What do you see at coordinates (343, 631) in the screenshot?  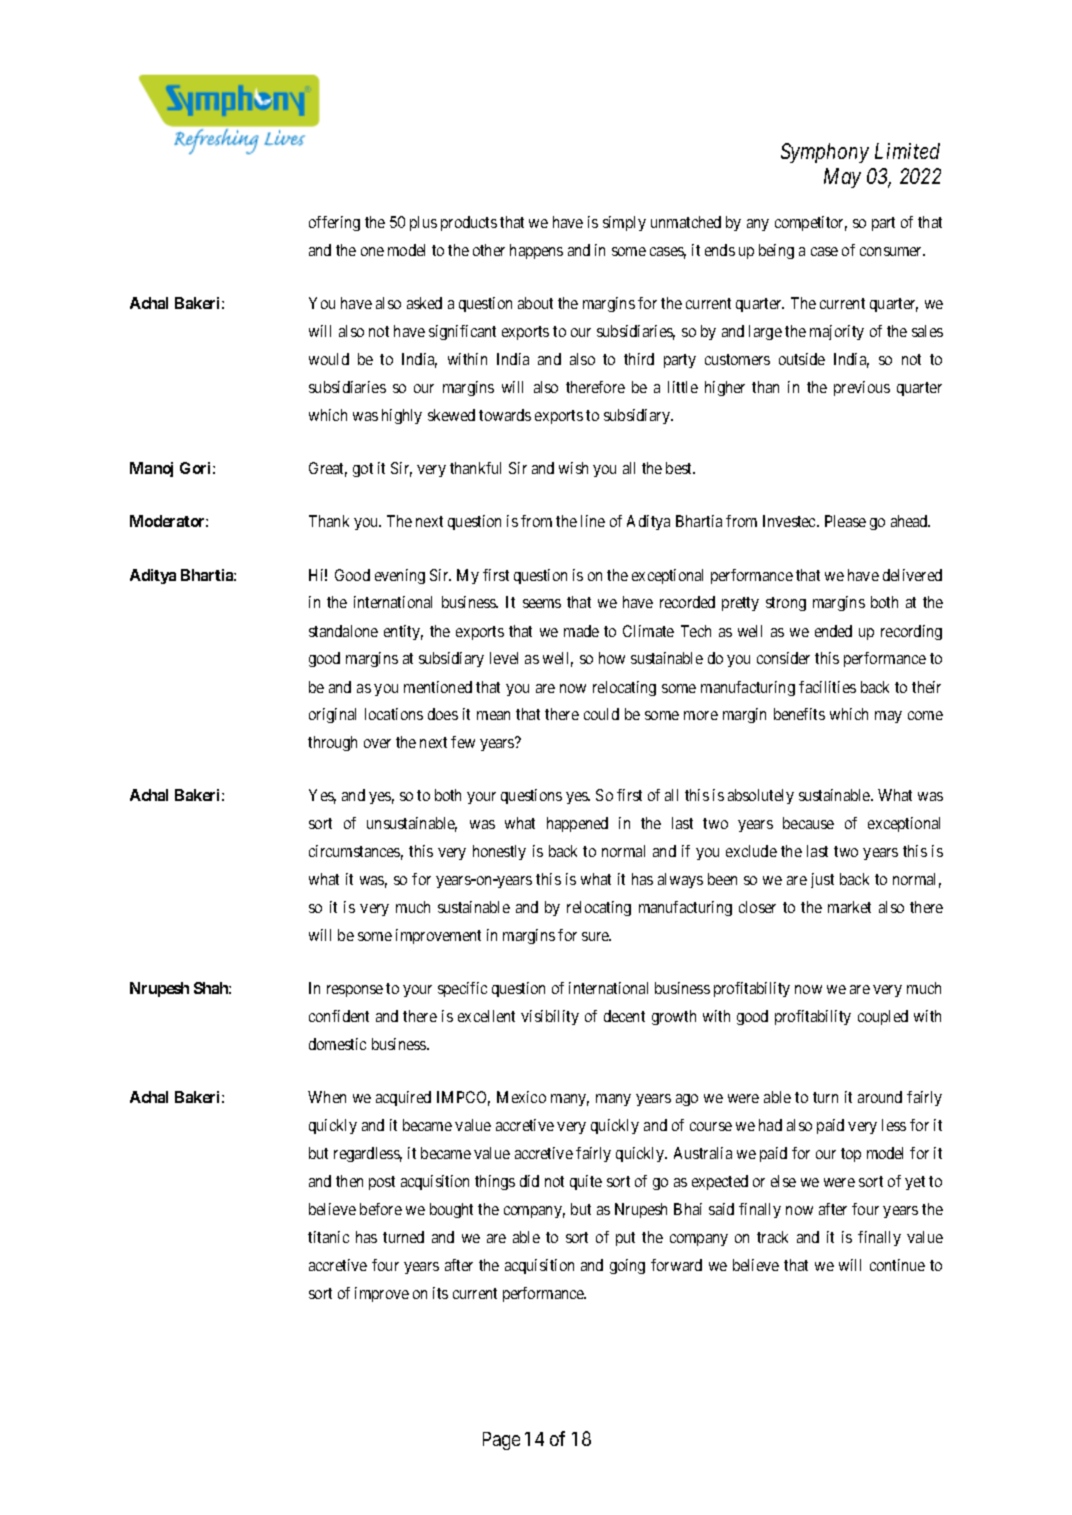 I see `standalone` at bounding box center [343, 631].
